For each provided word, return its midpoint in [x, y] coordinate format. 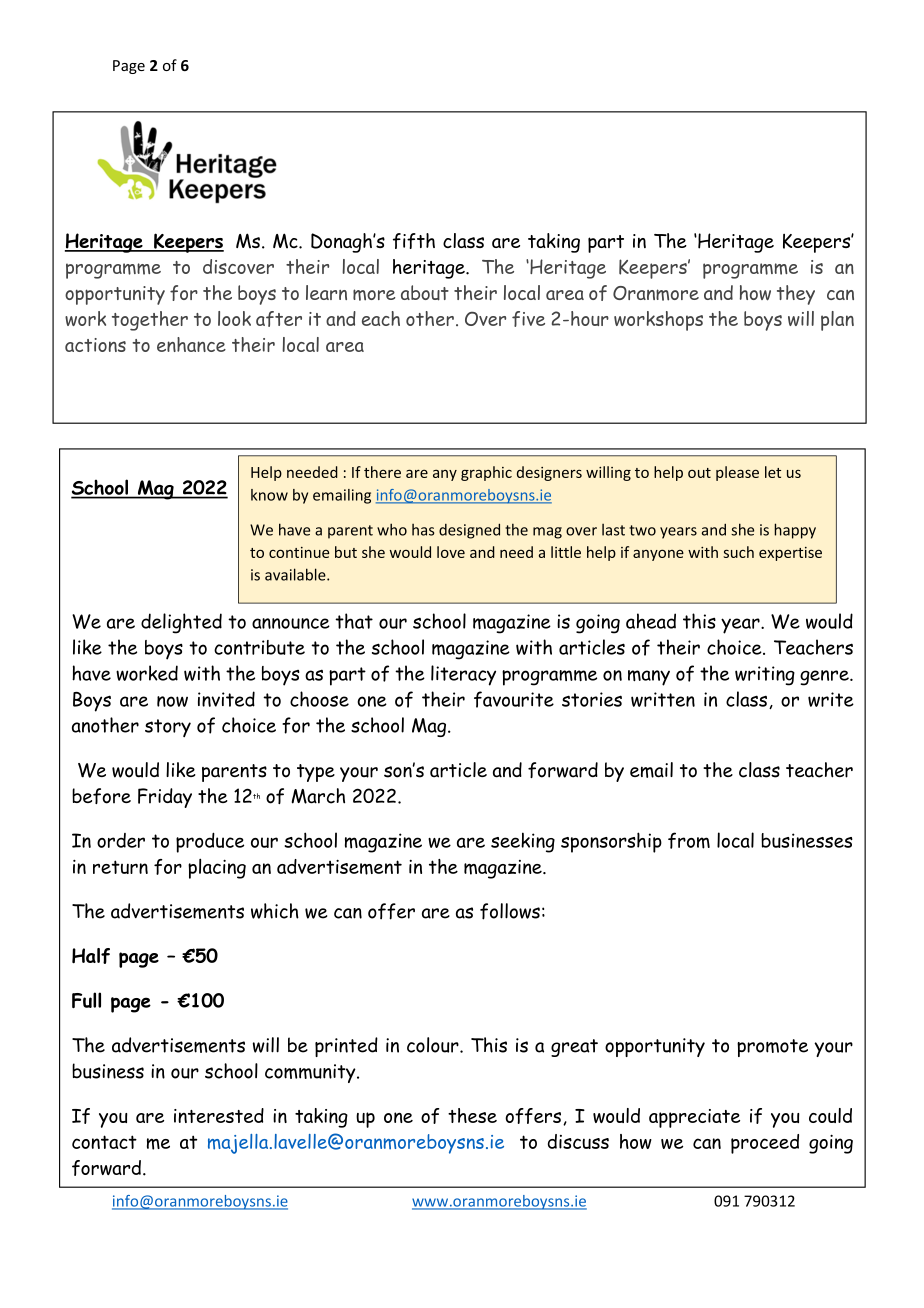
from [689, 840]
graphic [486, 473]
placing [217, 868]
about [425, 293]
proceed [765, 1144]
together [150, 321]
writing [765, 676]
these [472, 1115]
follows [510, 911]
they [796, 295]
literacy [463, 675]
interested [219, 1115]
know [269, 495]
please [737, 473]
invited [226, 699]
